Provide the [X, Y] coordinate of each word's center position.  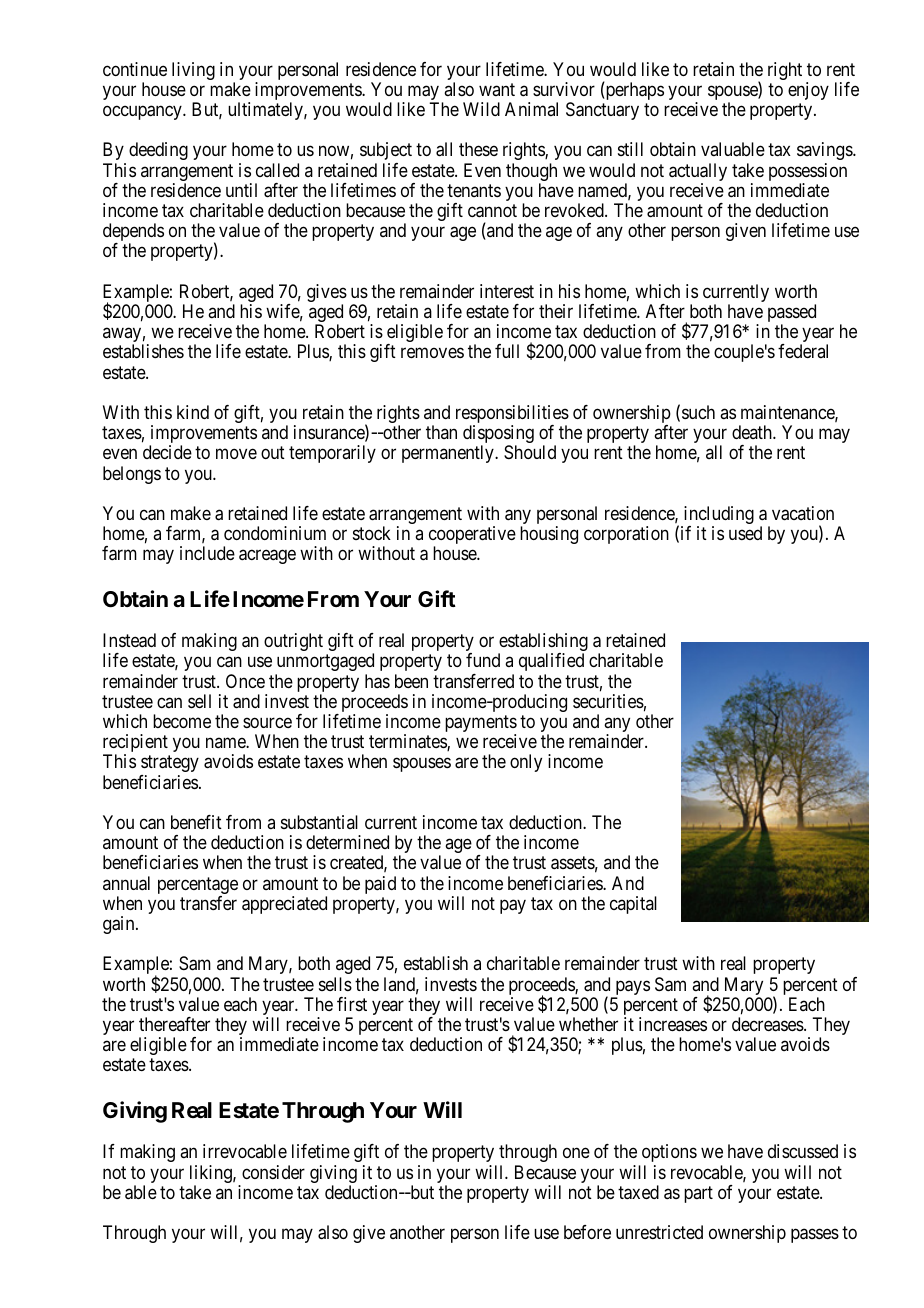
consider [273, 1172]
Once [245, 681]
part [698, 1194]
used [745, 533]
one [576, 1153]
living [193, 71]
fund [483, 660]
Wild [481, 109]
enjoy [808, 91]
